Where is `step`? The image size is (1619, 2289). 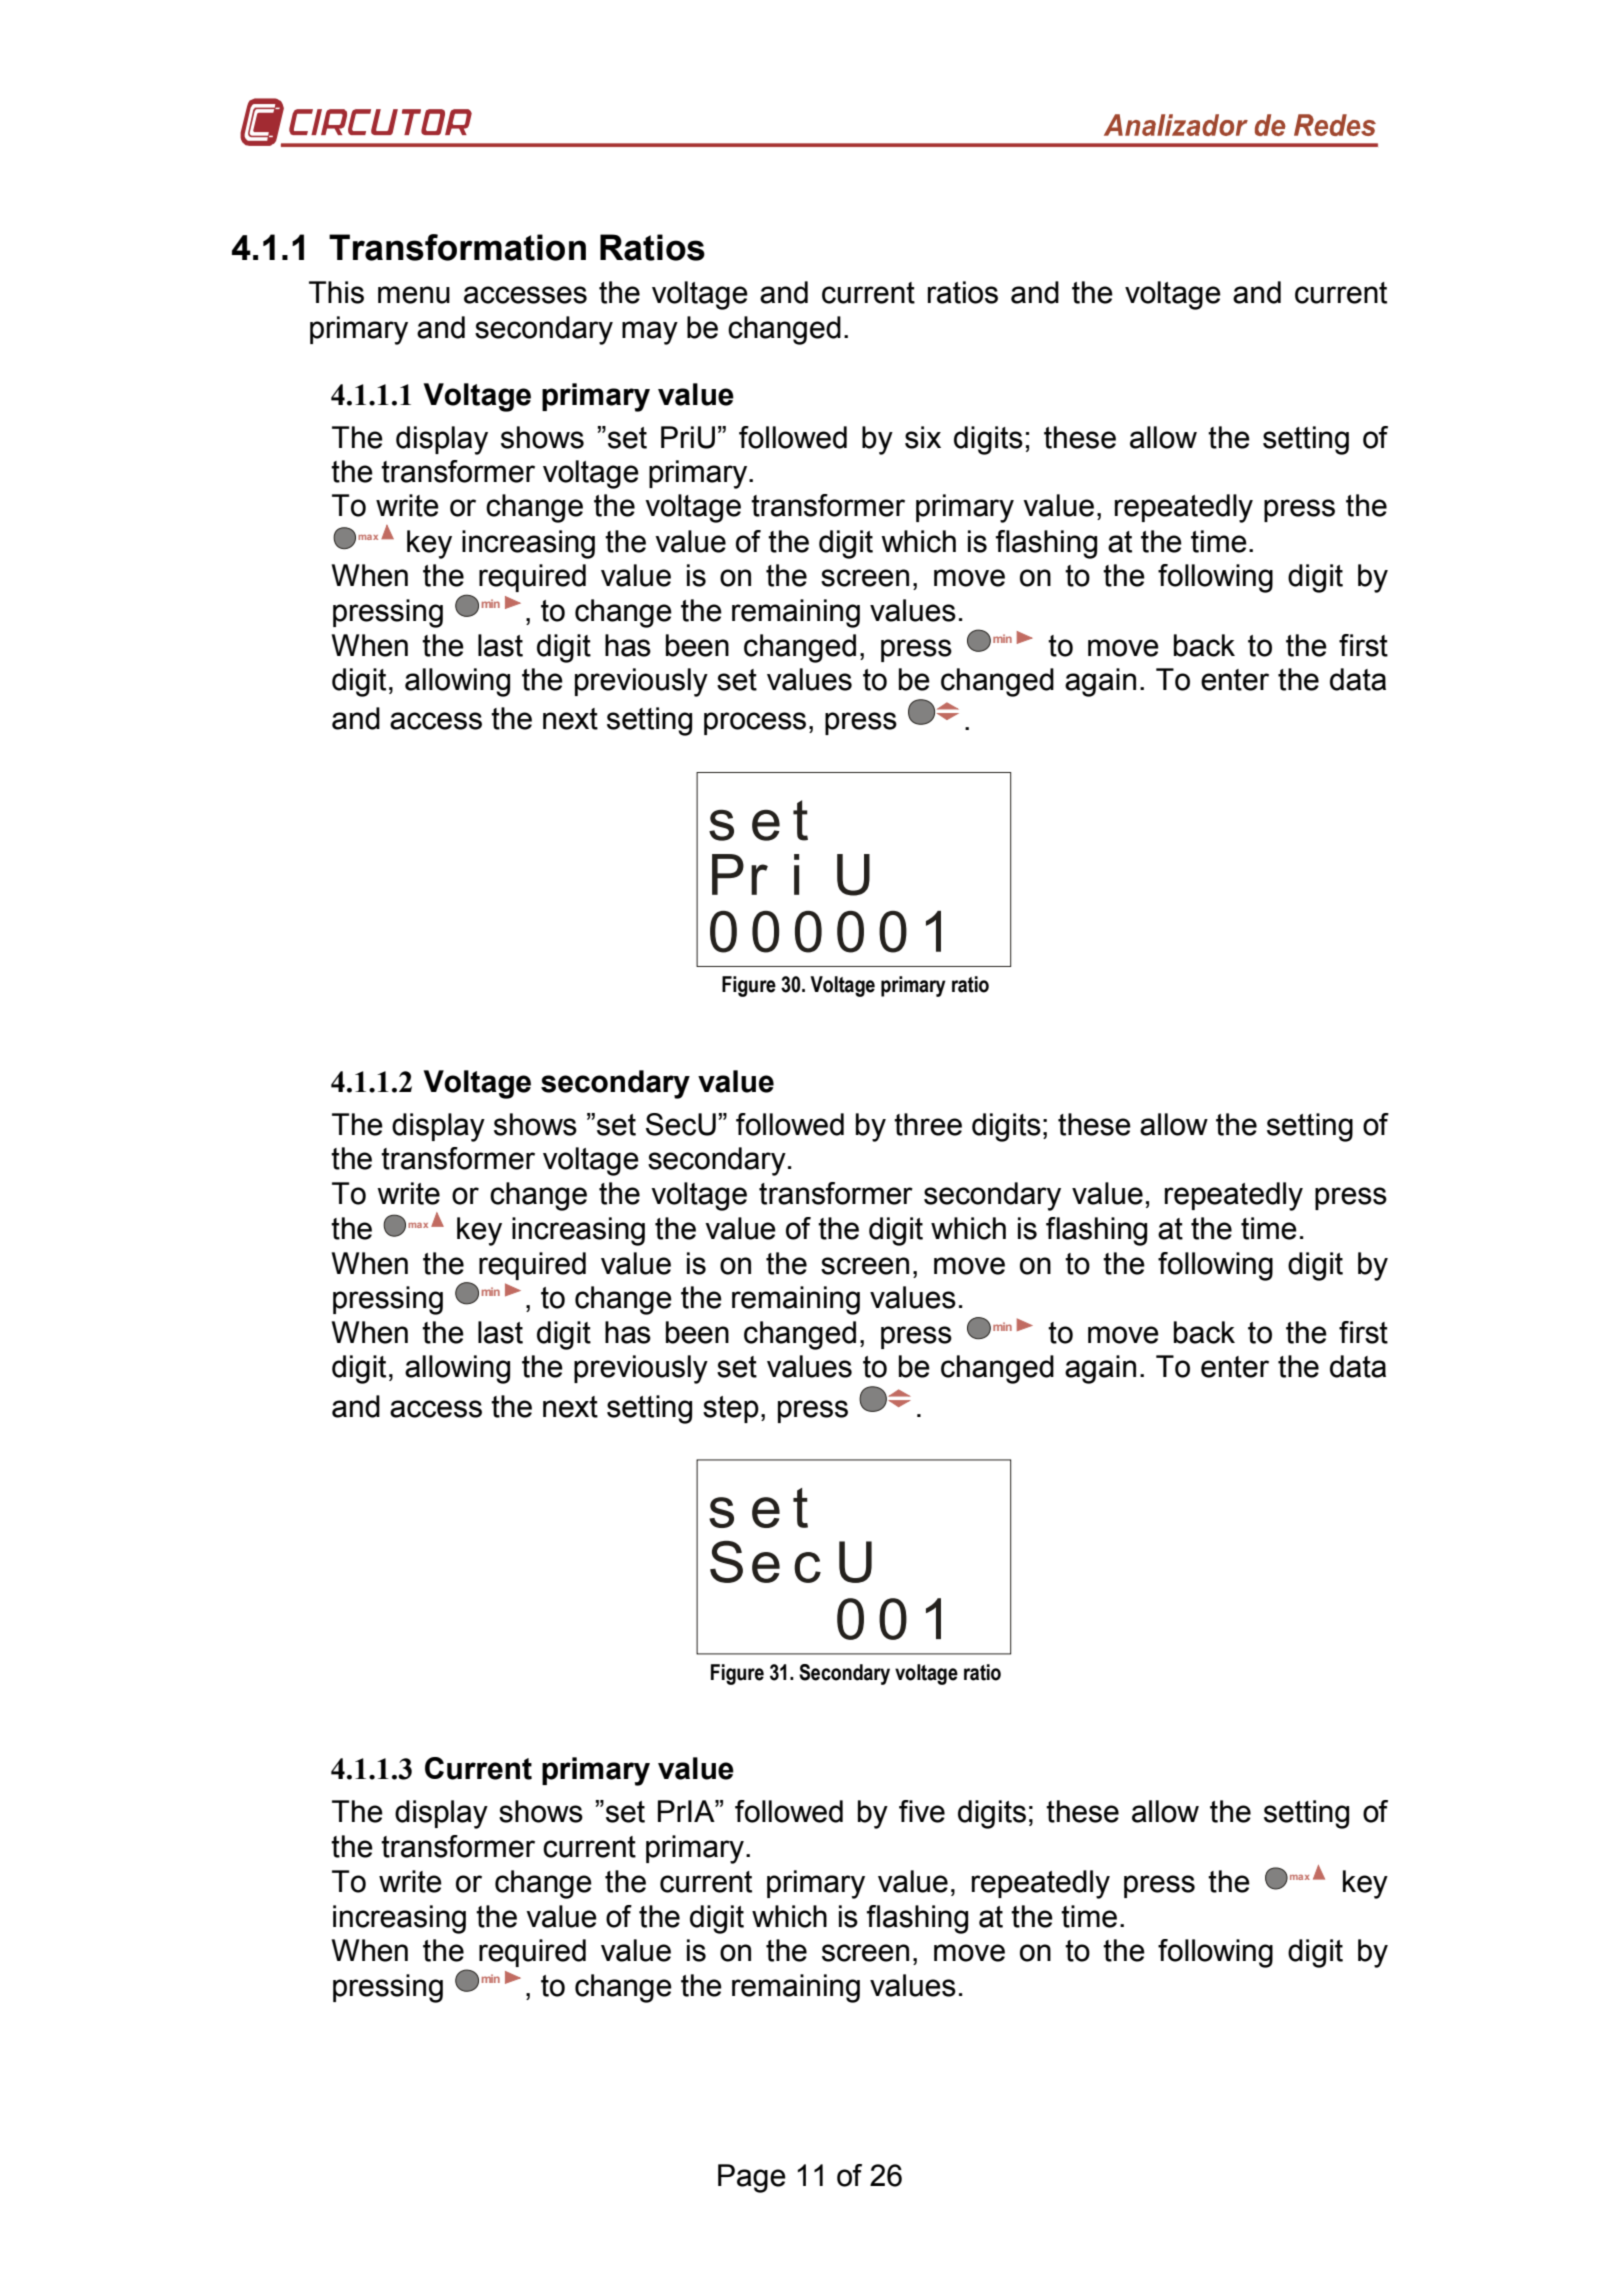
step is located at coordinates (731, 1409).
